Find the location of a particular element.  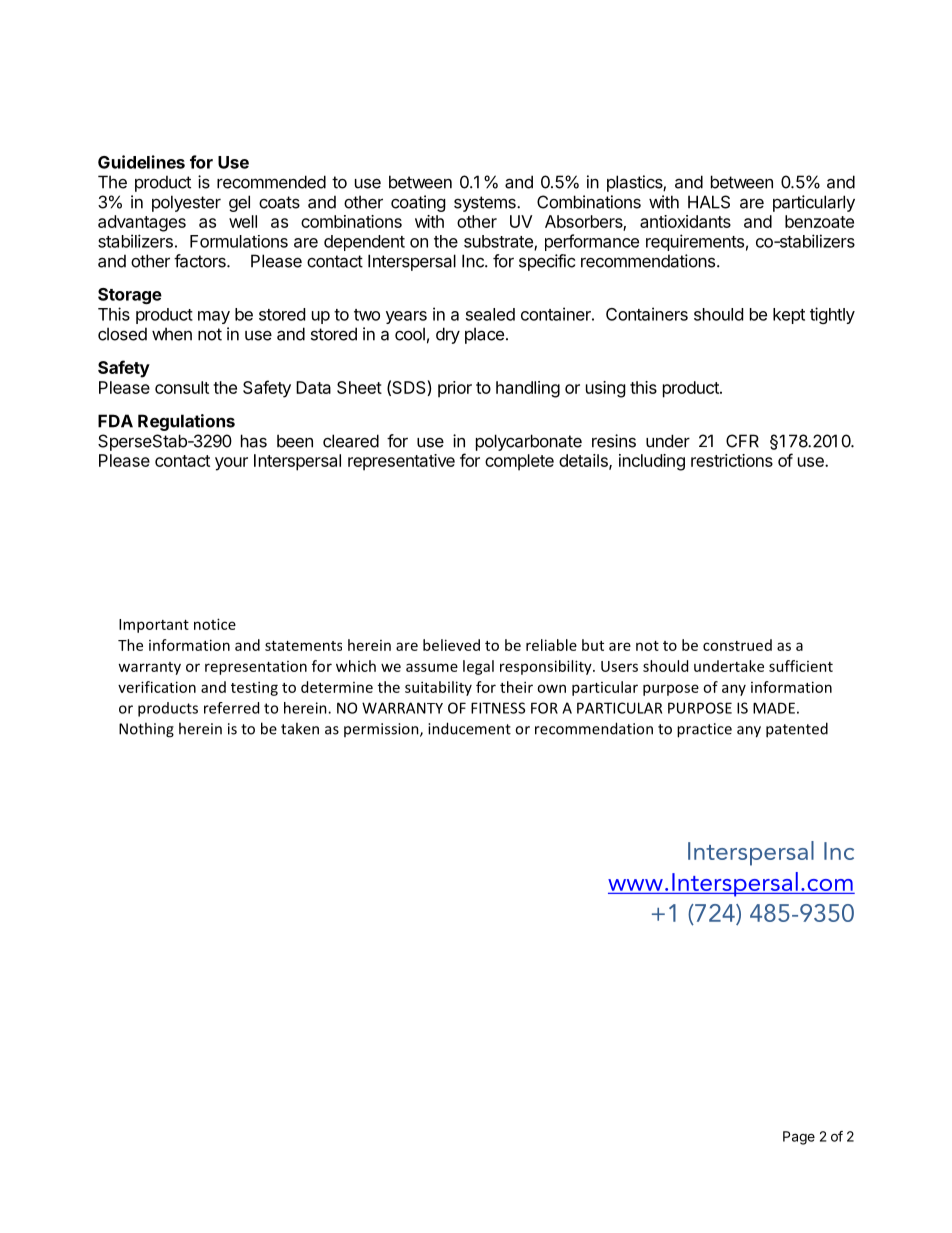

polyester is located at coordinates (186, 203).
